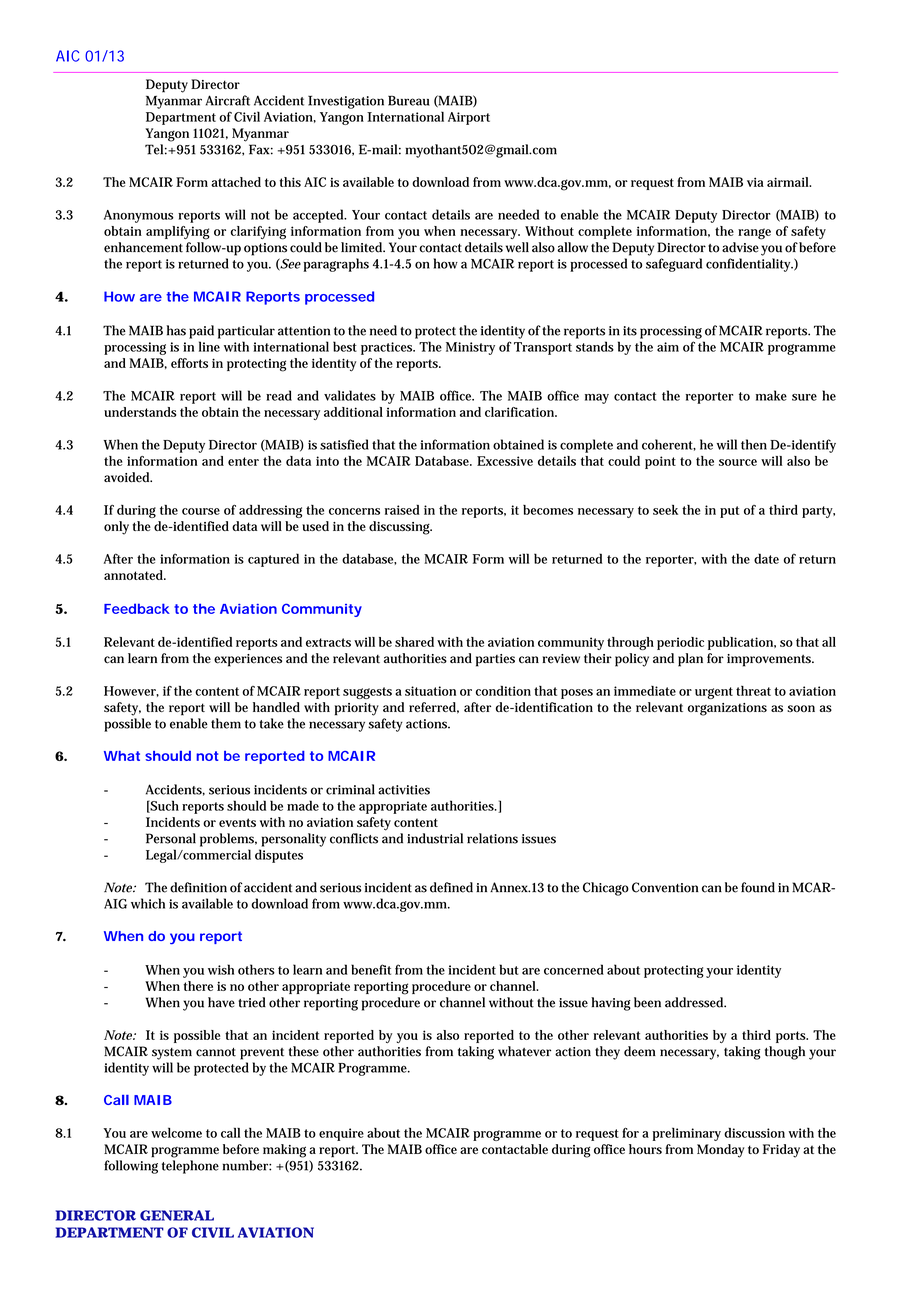 The image size is (924, 1308). I want to click on improvements, so click(770, 660).
